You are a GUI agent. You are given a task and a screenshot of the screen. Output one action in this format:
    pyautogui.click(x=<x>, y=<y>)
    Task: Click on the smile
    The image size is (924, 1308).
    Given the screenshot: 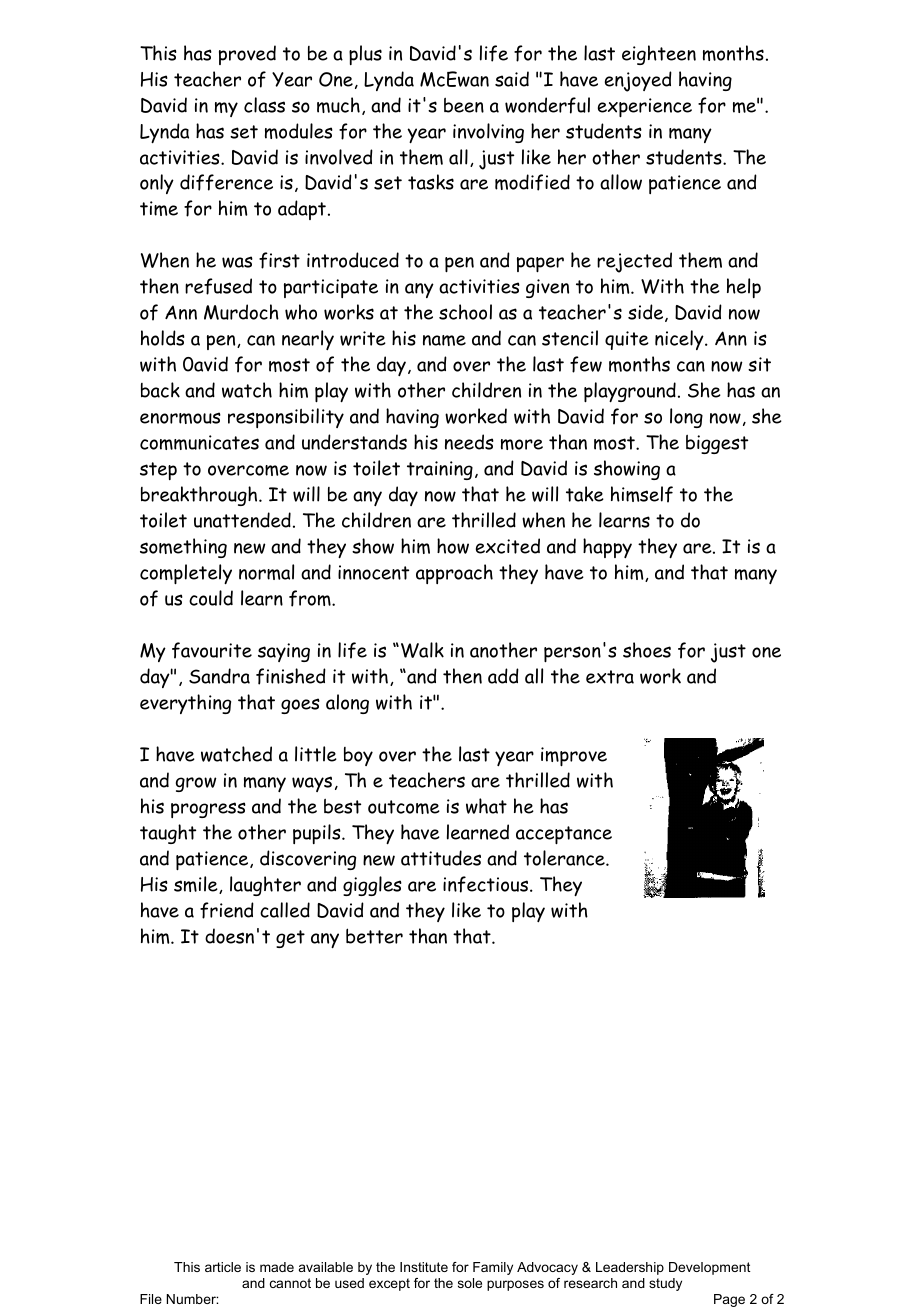 What is the action you would take?
    pyautogui.click(x=197, y=885)
